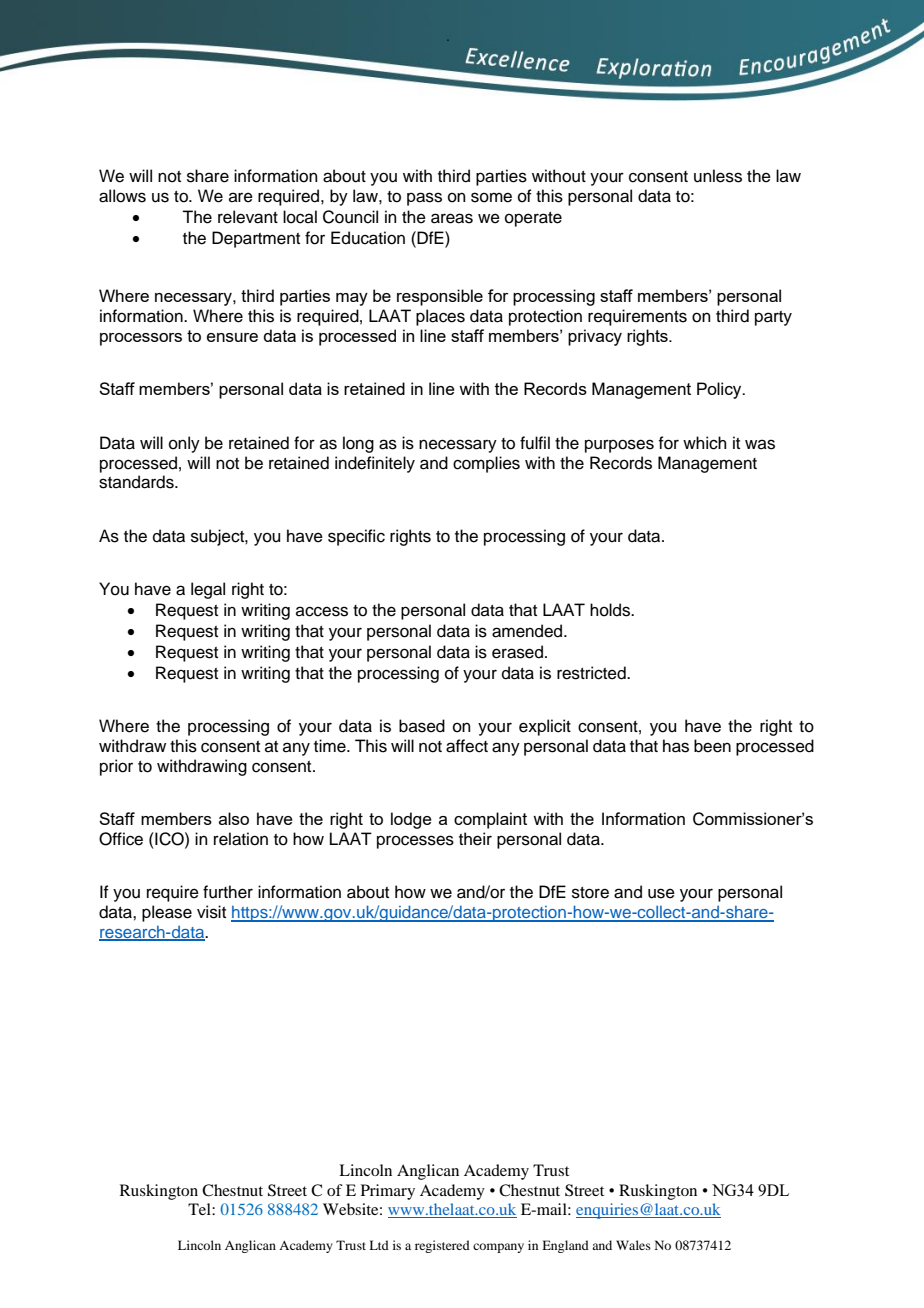 The height and width of the screenshot is (1308, 924). Describe the element at coordinates (712, 746) in the screenshot. I see `been` at that location.
